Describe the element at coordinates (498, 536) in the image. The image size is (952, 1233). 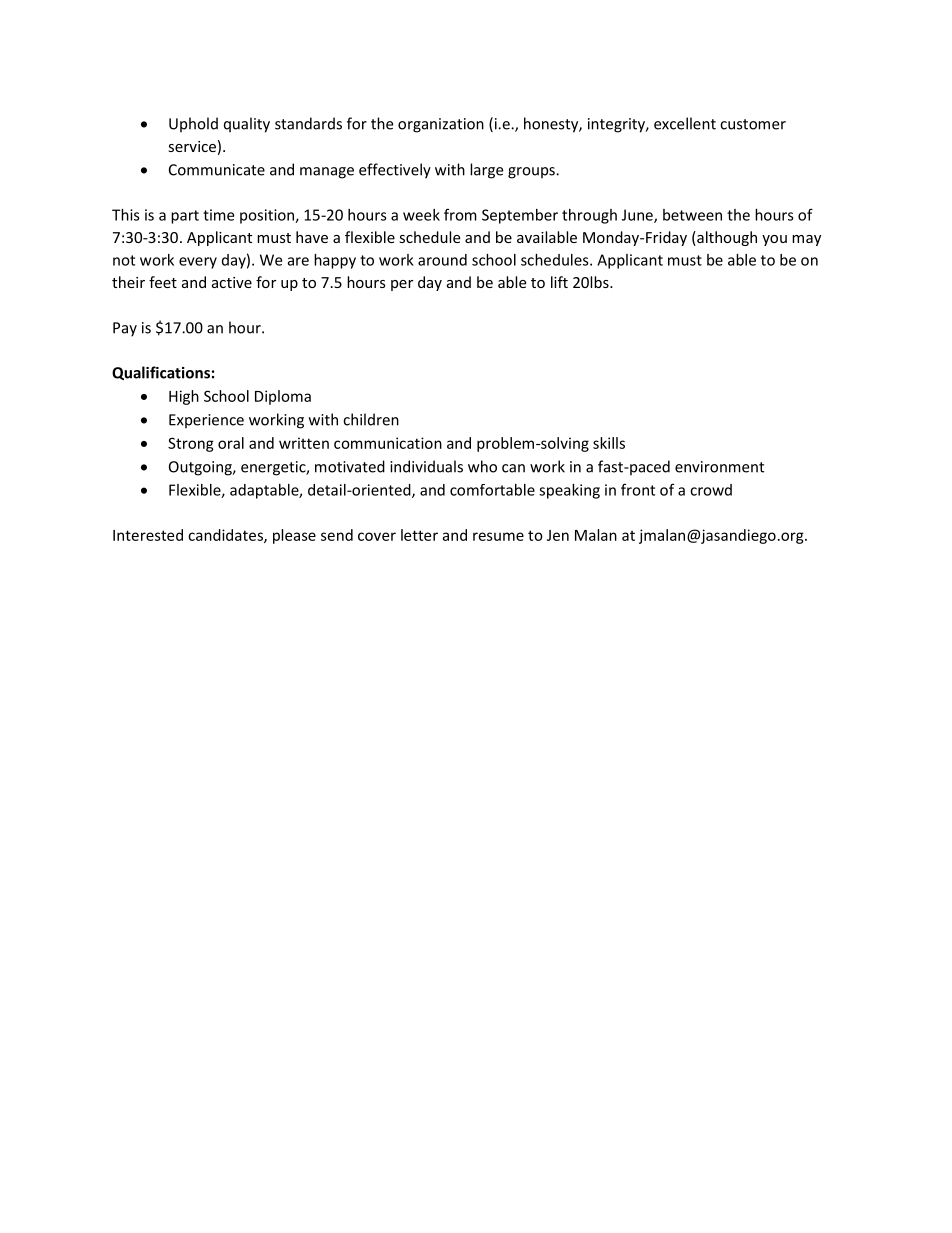
I see `resume` at that location.
